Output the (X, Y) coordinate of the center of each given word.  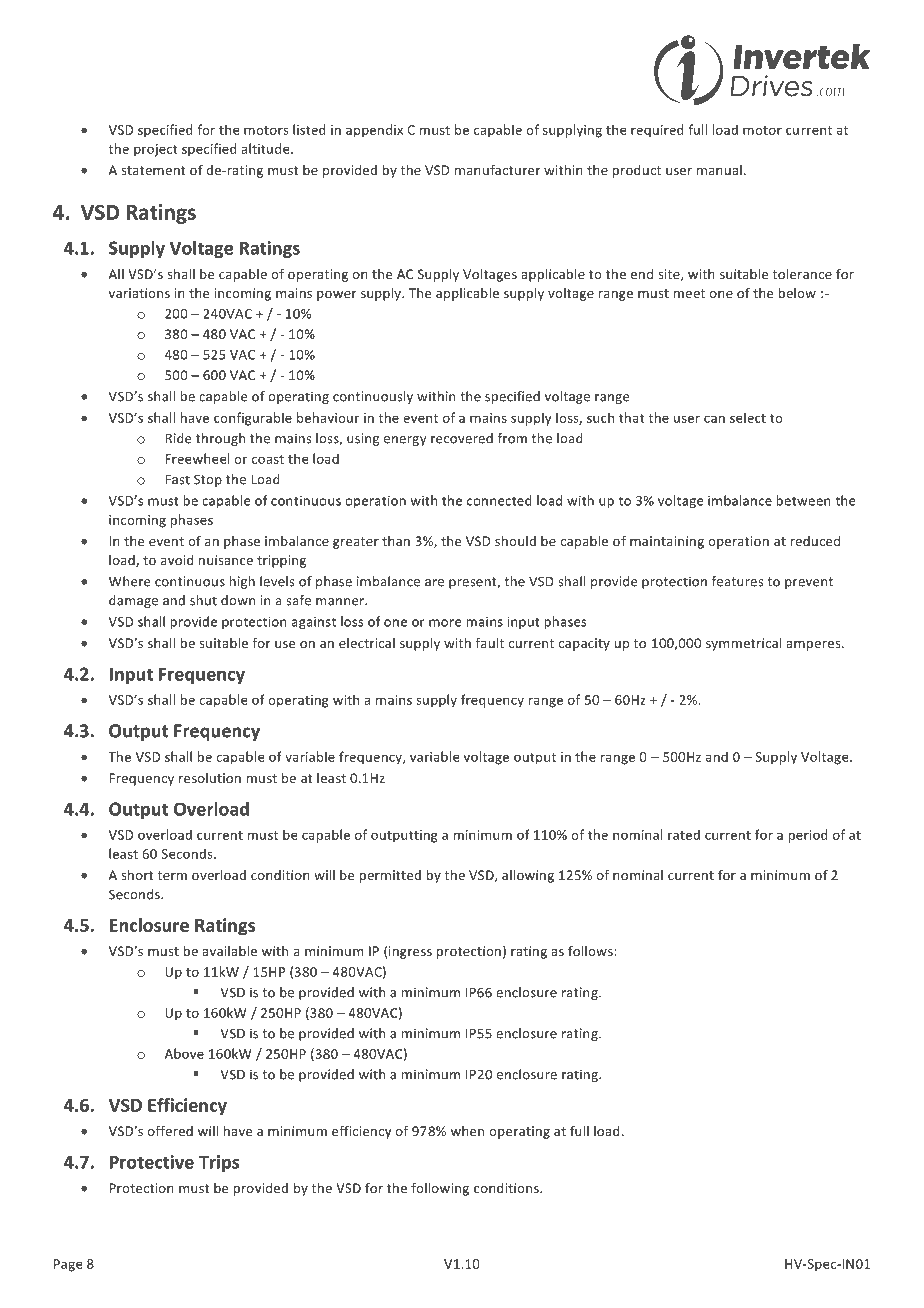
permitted (390, 876)
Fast (177, 479)
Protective (152, 1162)
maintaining (667, 542)
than (396, 541)
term (172, 875)
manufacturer (497, 169)
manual (719, 170)
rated (684, 834)
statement (153, 170)
